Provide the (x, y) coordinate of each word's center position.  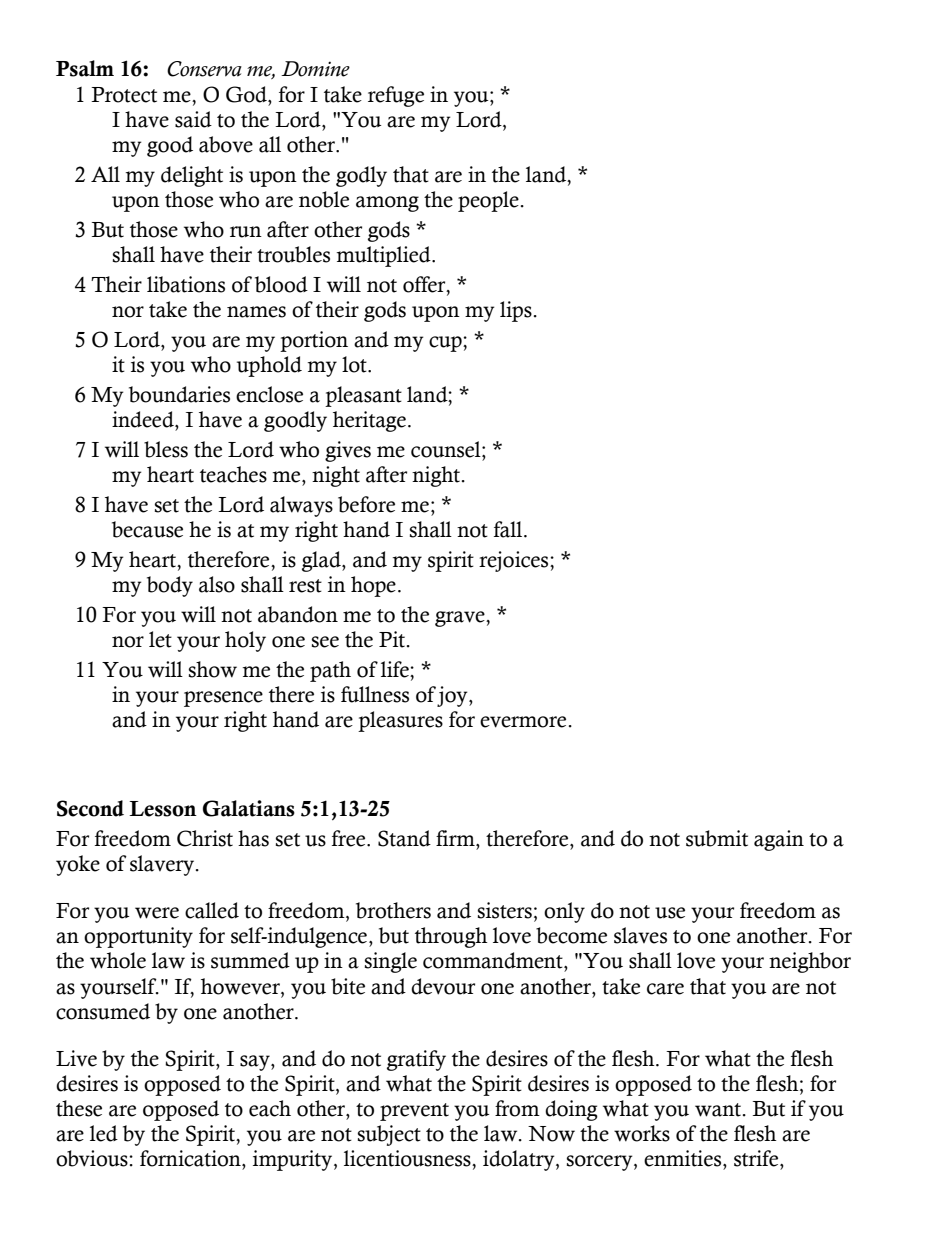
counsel (447, 449)
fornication (191, 1158)
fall (509, 529)
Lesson (163, 809)
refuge (396, 96)
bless (166, 449)
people (488, 201)
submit (717, 838)
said (193, 119)
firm (456, 838)
